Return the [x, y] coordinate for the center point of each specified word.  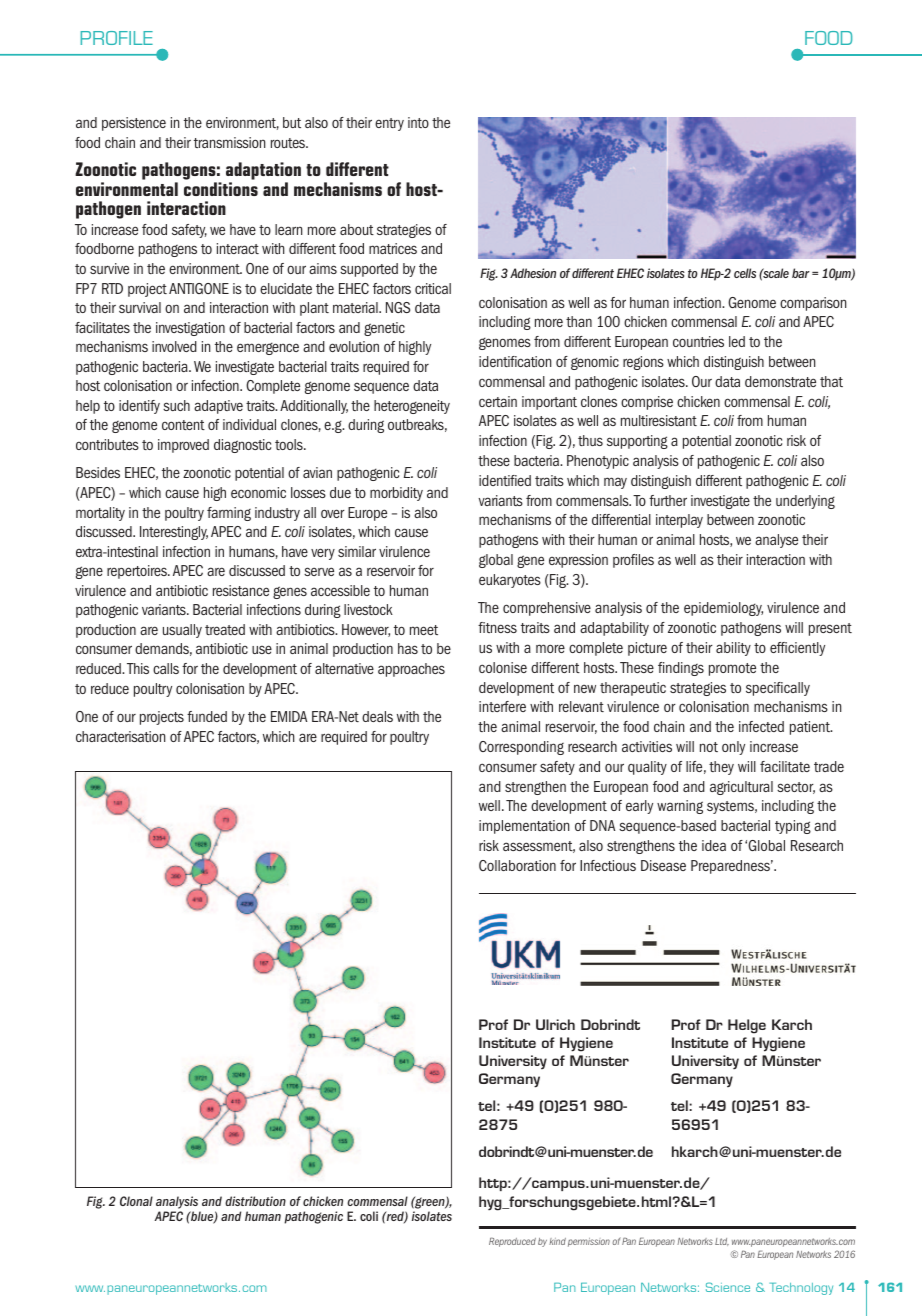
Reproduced [512, 1242]
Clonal [136, 1201]
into [418, 122]
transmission [229, 142]
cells [745, 273]
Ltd [722, 1242]
